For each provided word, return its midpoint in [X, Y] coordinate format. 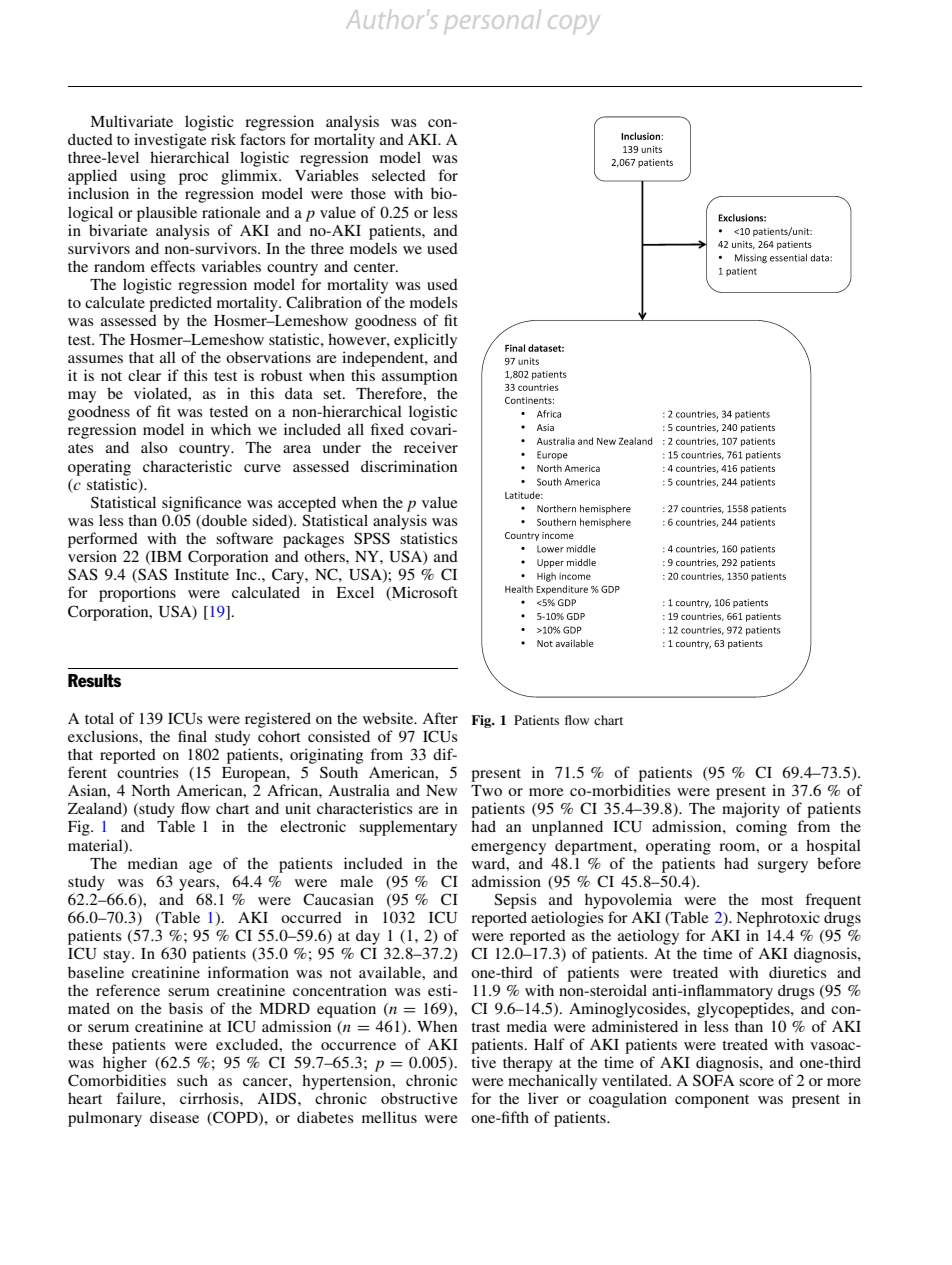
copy [573, 24]
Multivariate [131, 121]
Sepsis [515, 901]
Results [94, 681]
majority [751, 810]
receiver [431, 447]
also [154, 447]
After [440, 718]
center [375, 267]
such [192, 1080]
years [198, 885]
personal [493, 20]
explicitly [425, 341]
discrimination [409, 466]
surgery [783, 867]
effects [173, 266]
